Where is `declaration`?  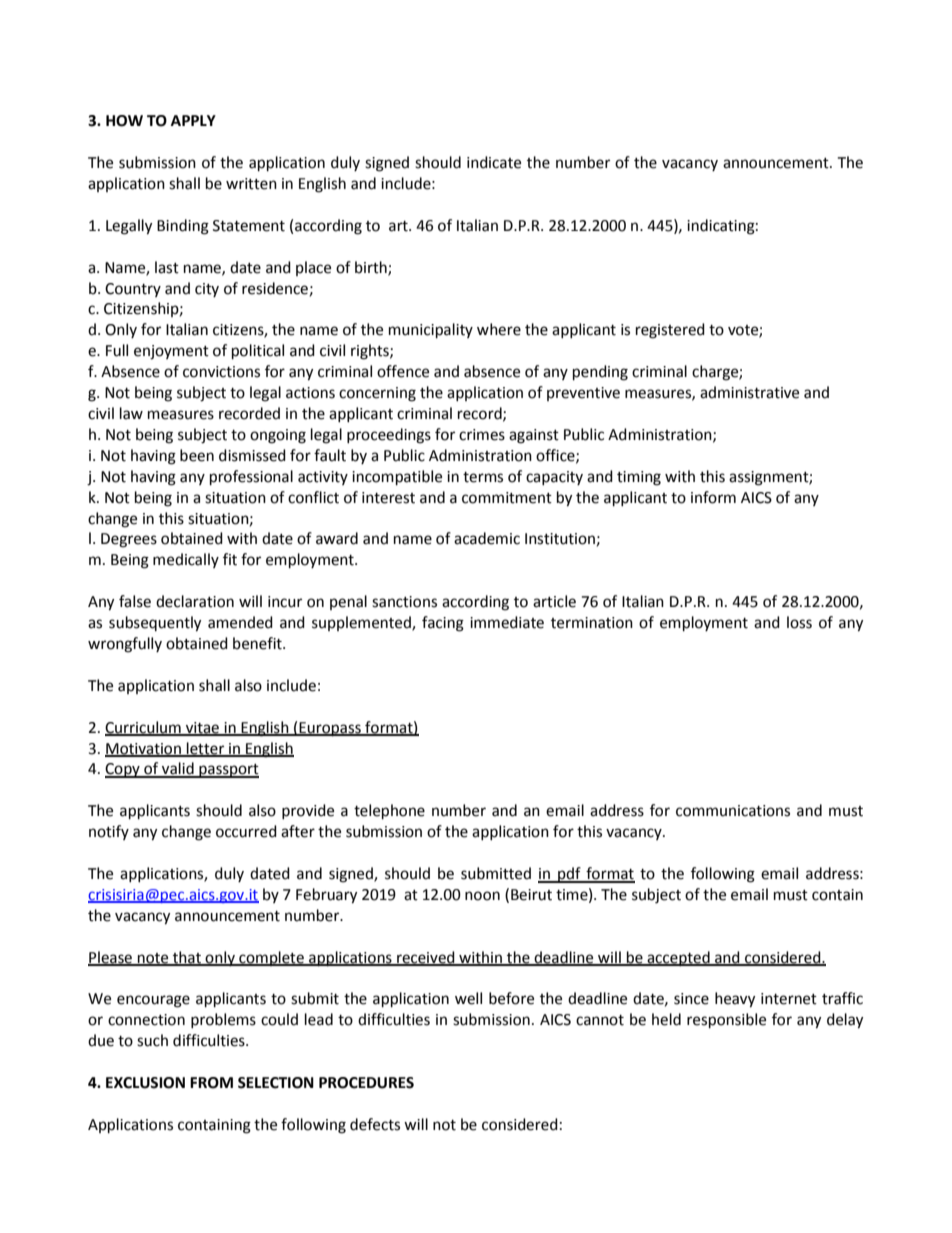 declaration is located at coordinates (195, 601).
